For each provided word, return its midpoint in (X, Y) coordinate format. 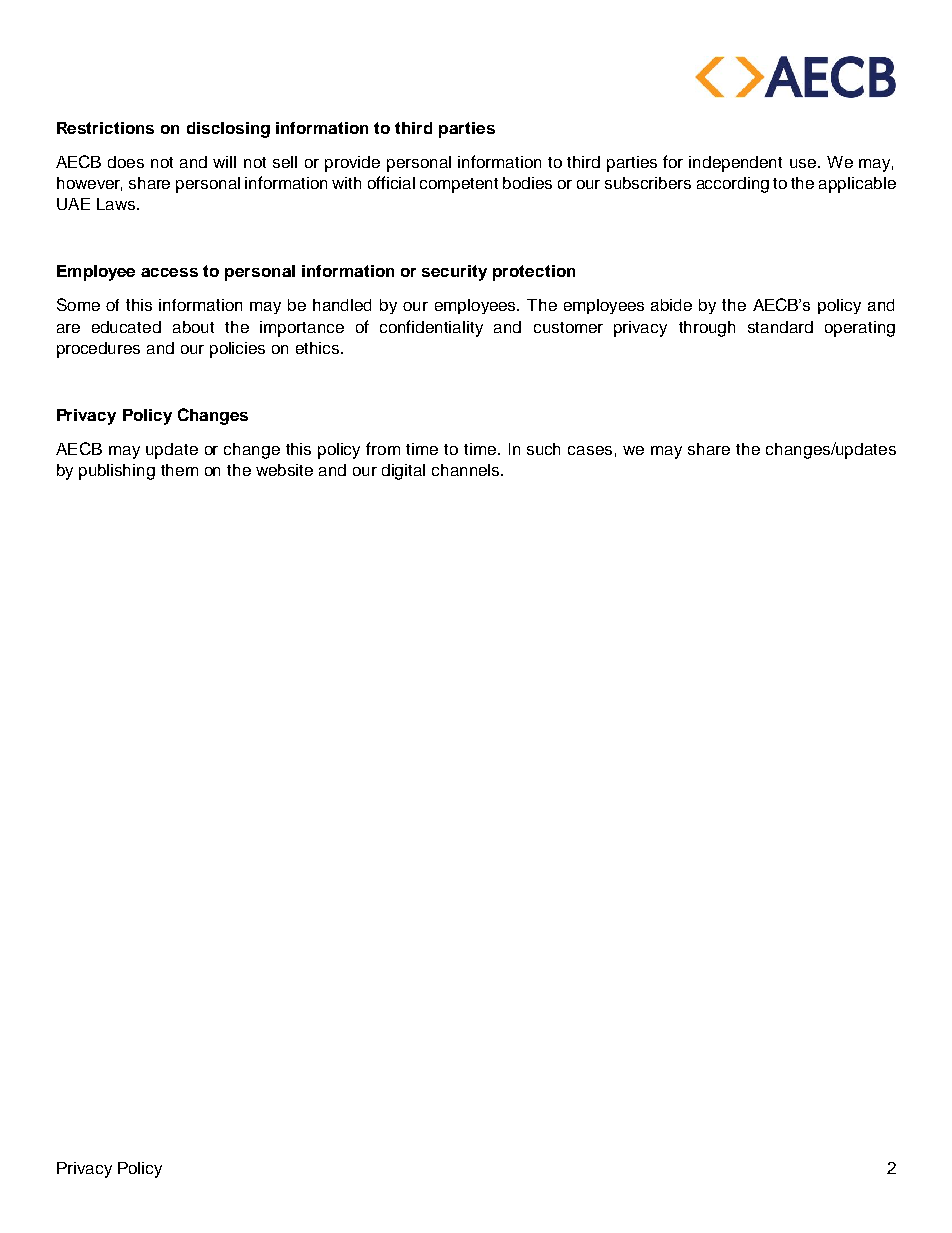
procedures (98, 350)
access (169, 272)
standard (780, 327)
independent (735, 164)
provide (352, 164)
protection (534, 273)
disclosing (228, 130)
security (454, 273)
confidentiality (431, 328)
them (179, 470)
